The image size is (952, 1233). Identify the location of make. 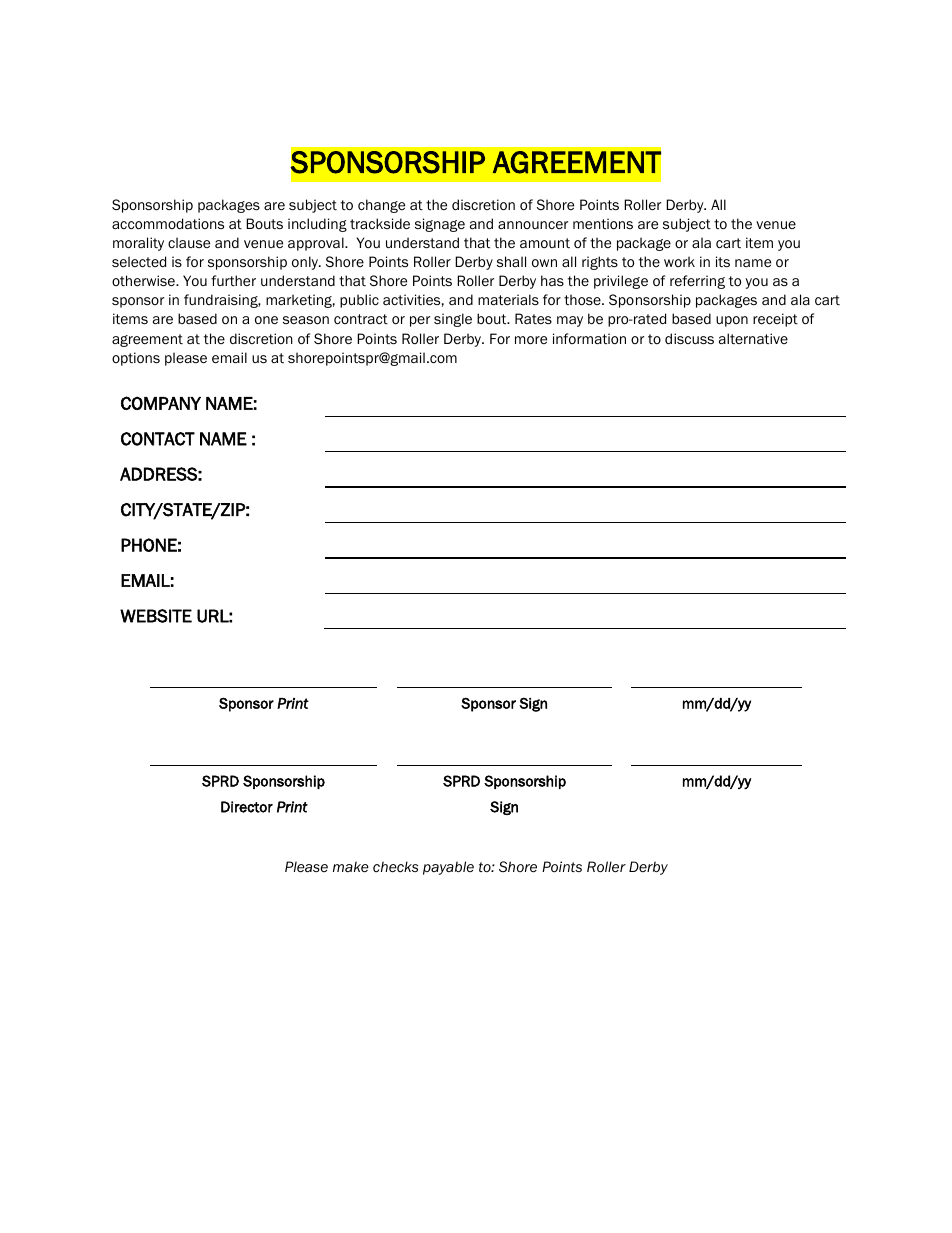
(351, 867).
